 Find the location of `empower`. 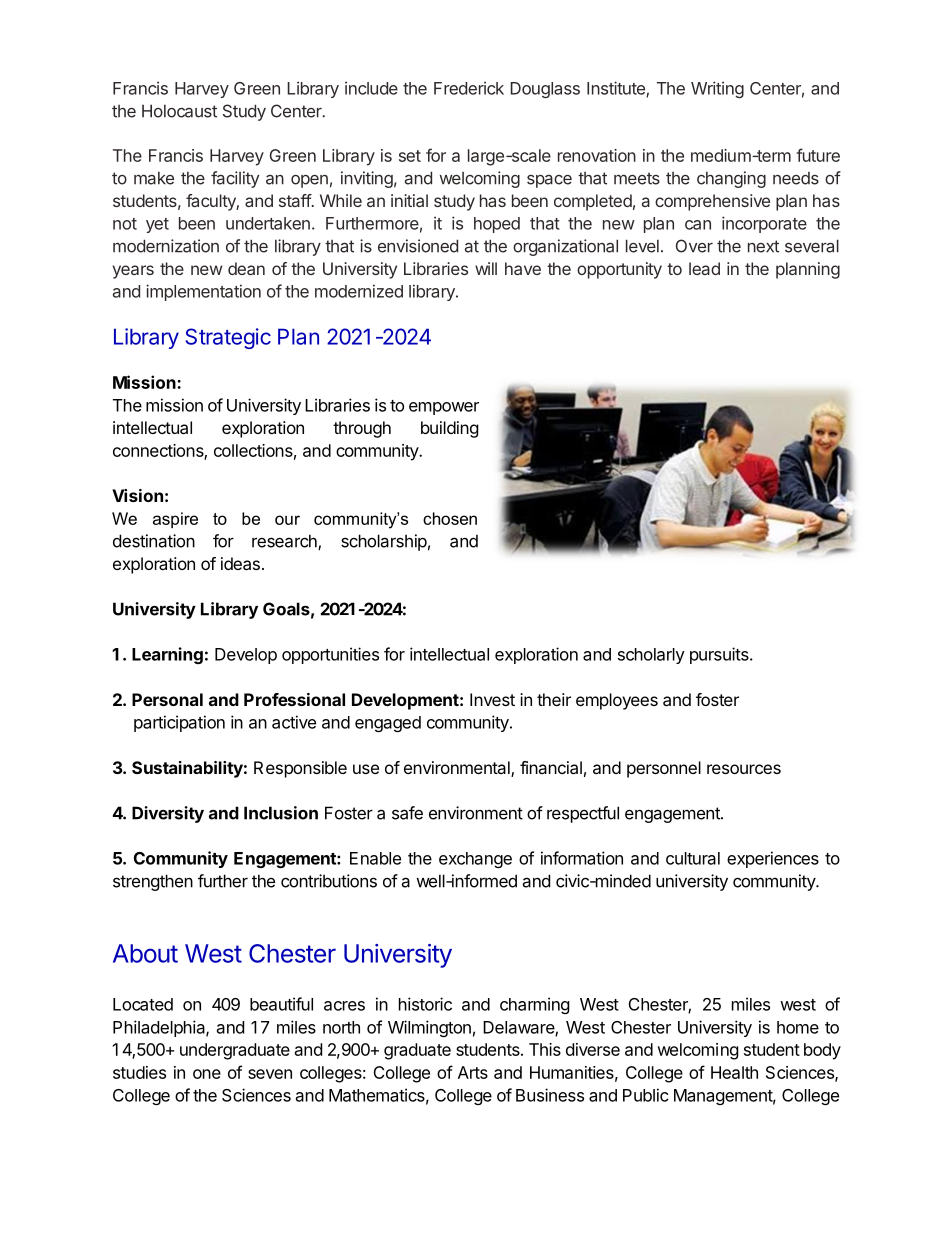

empower is located at coordinates (444, 408).
